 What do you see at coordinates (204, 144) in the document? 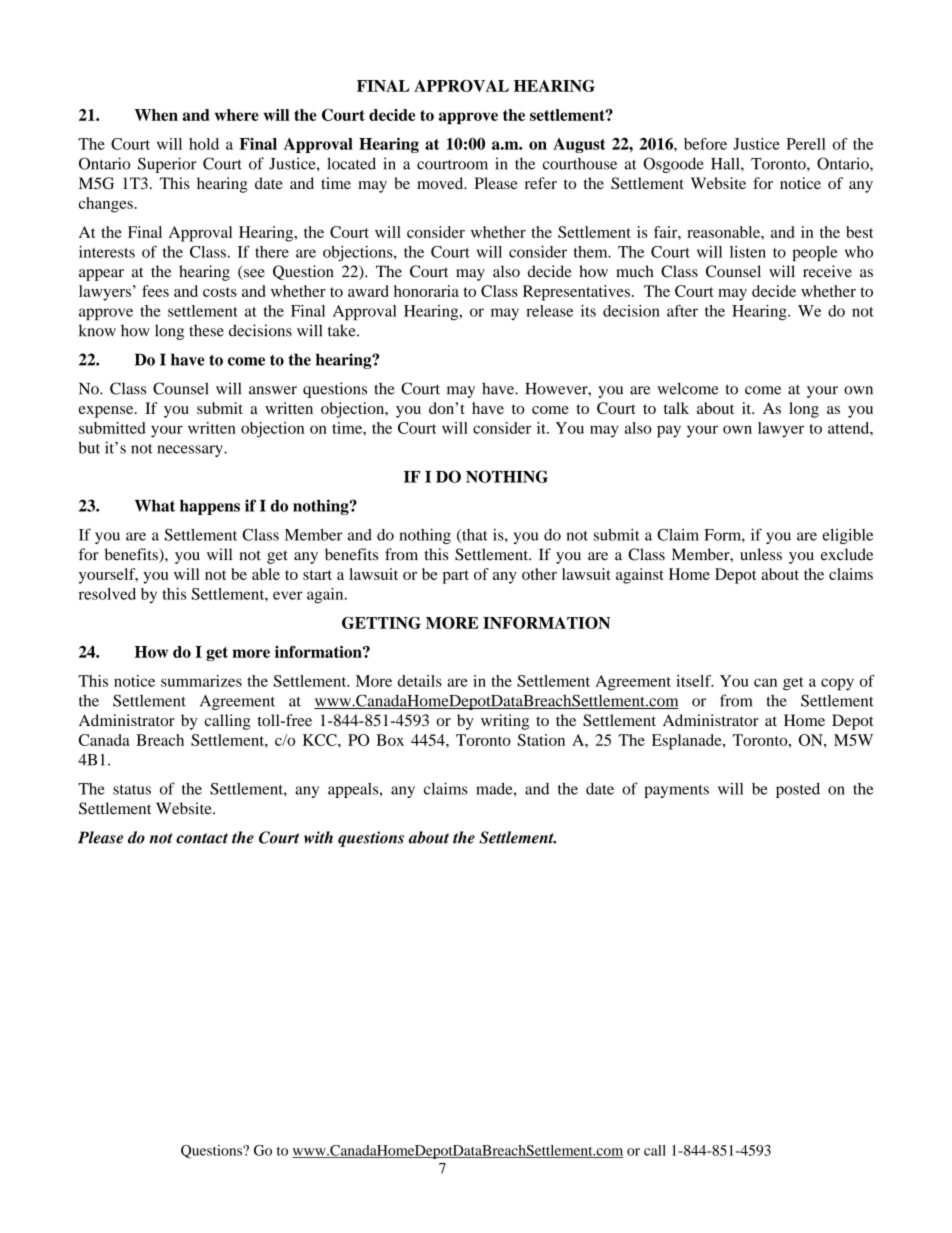
I see `hold` at bounding box center [204, 144].
